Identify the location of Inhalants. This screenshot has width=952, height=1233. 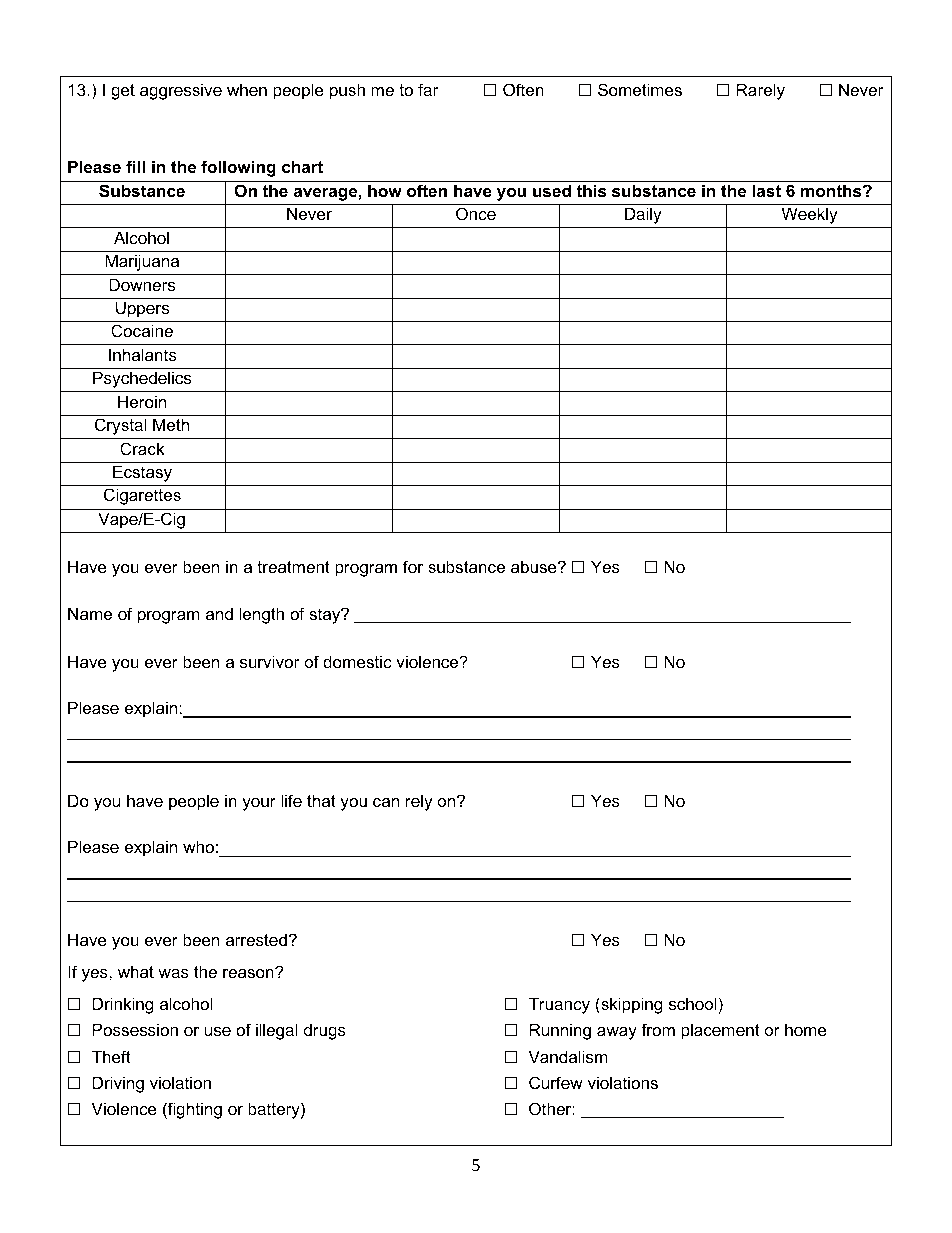
(143, 354).
